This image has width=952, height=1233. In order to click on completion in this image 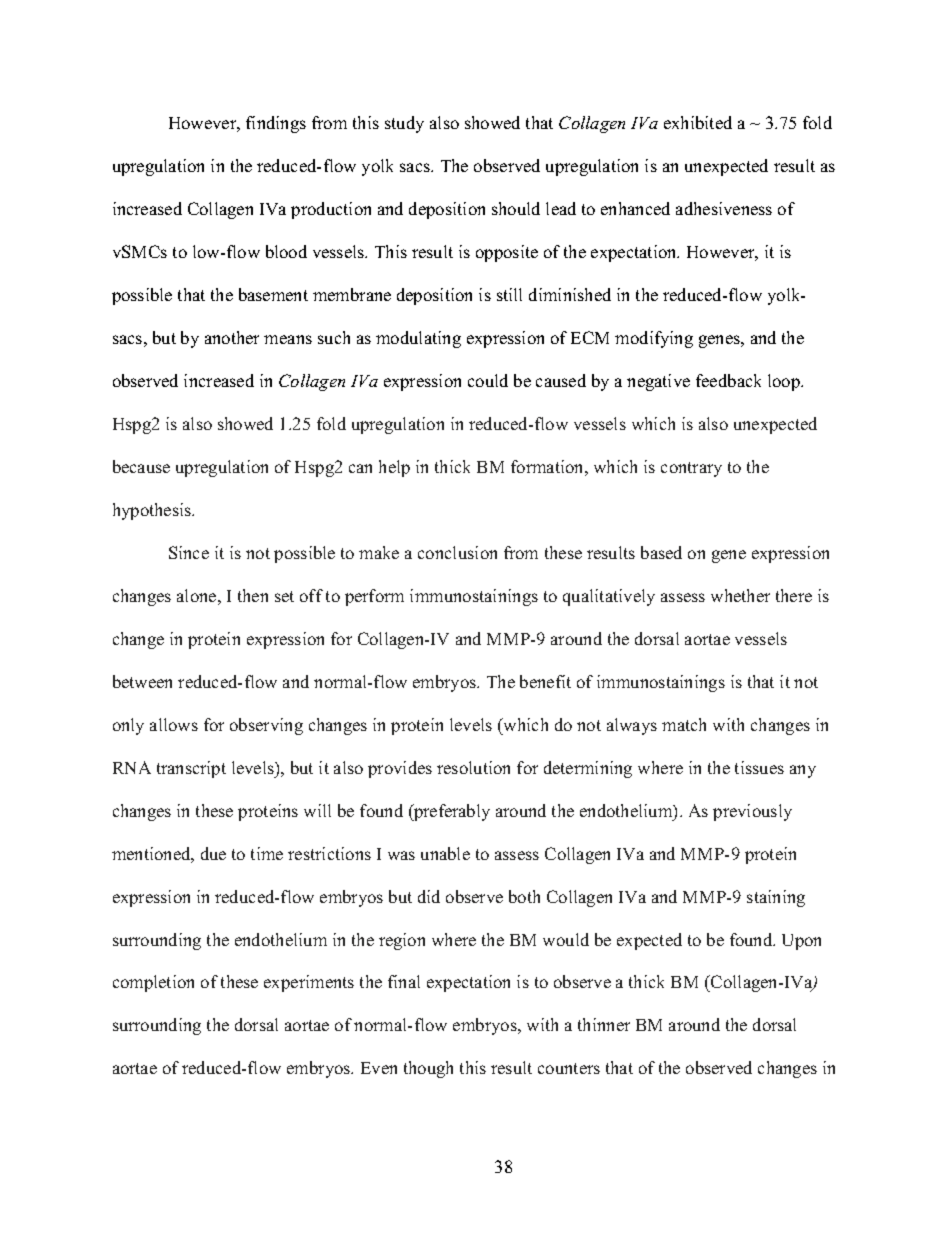, I will do `click(153, 983)`.
